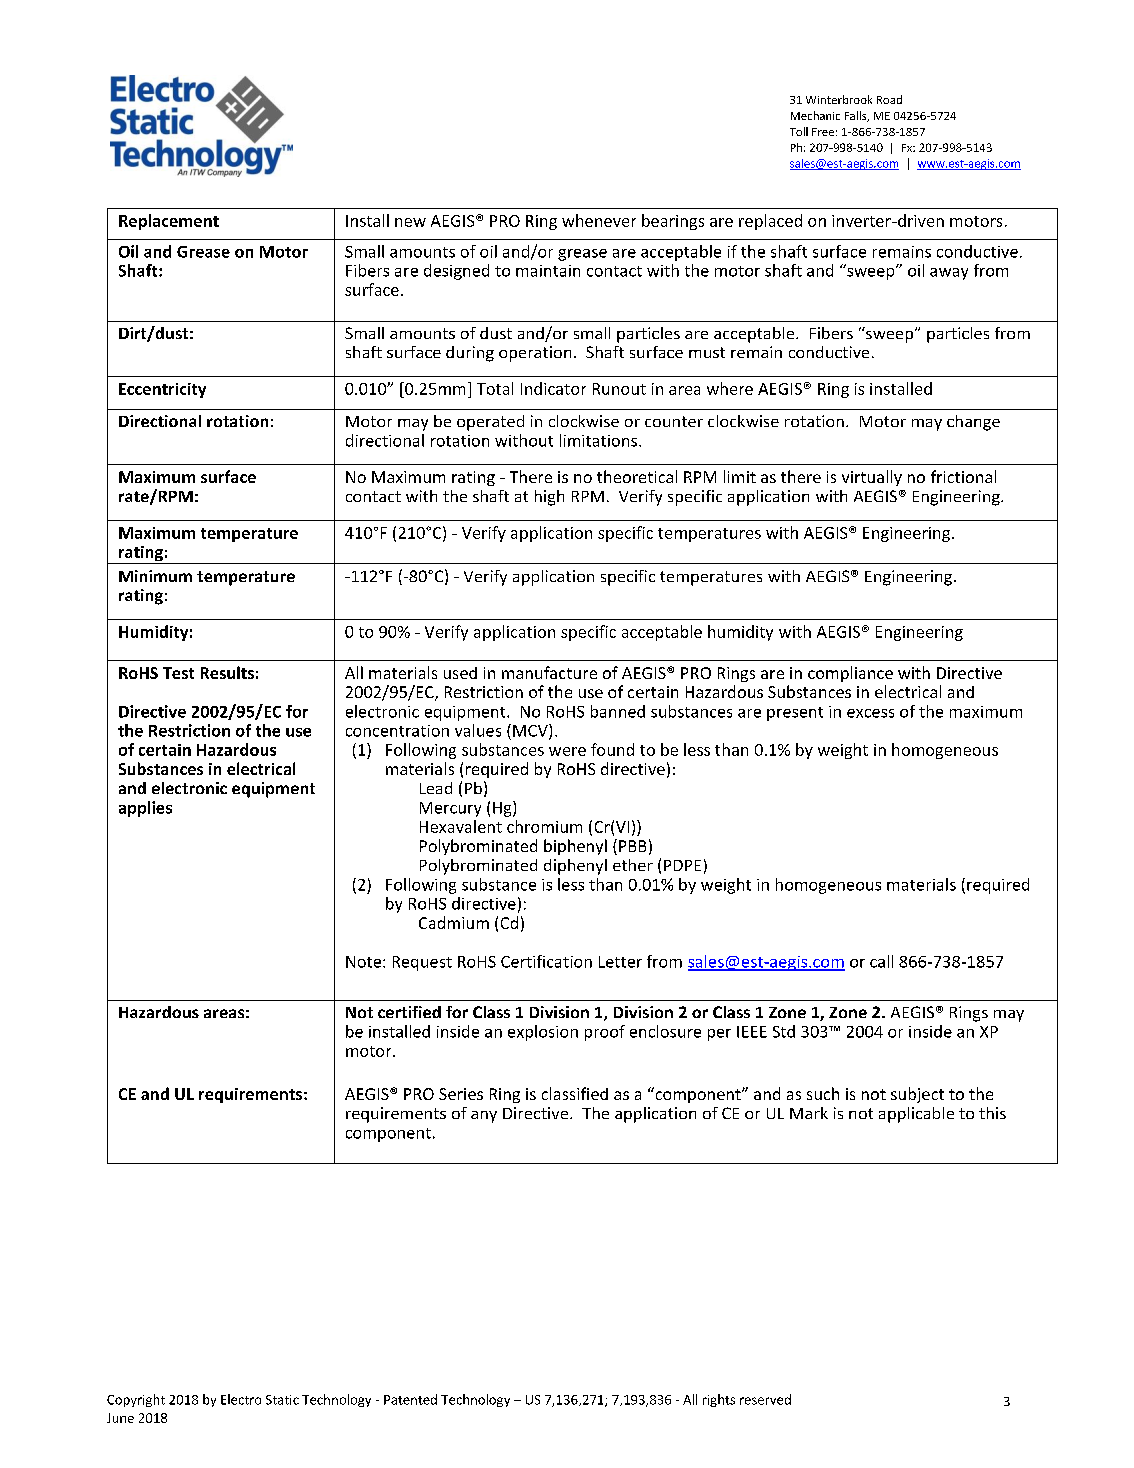 The height and width of the page is (1468, 1134). Describe the element at coordinates (169, 222) in the page. I see `Replacement` at that location.
